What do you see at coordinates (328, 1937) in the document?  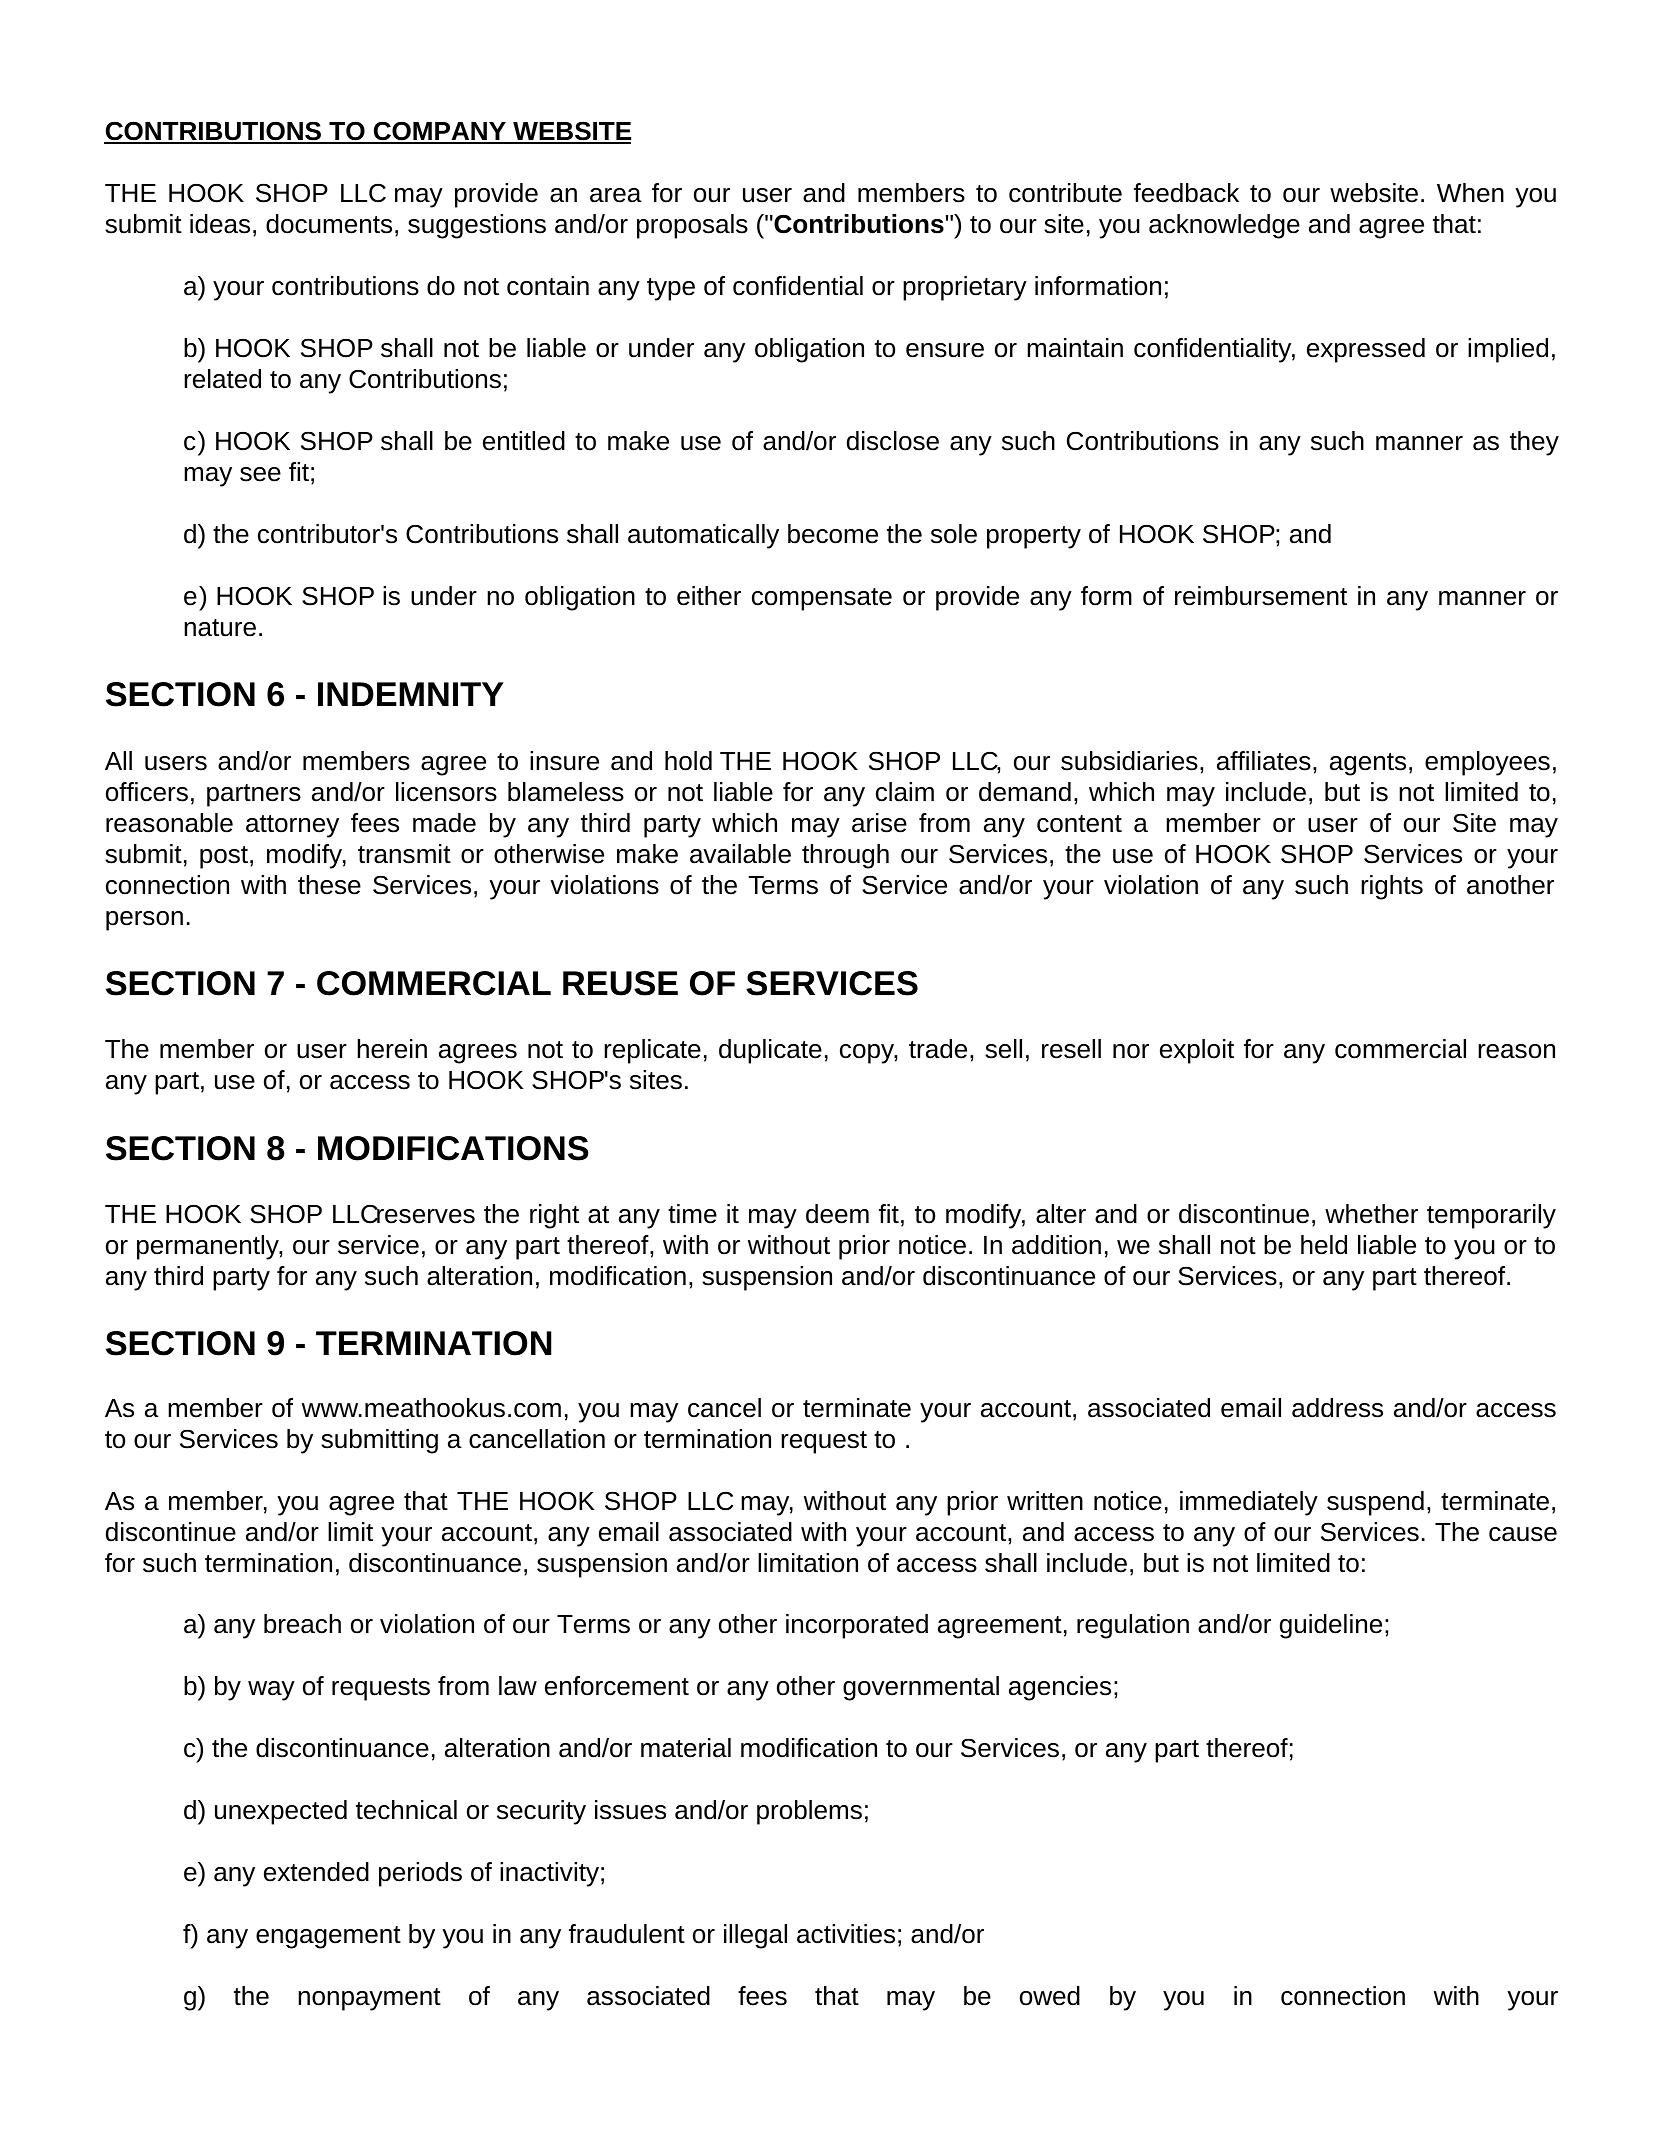 I see `engagement` at bounding box center [328, 1937].
